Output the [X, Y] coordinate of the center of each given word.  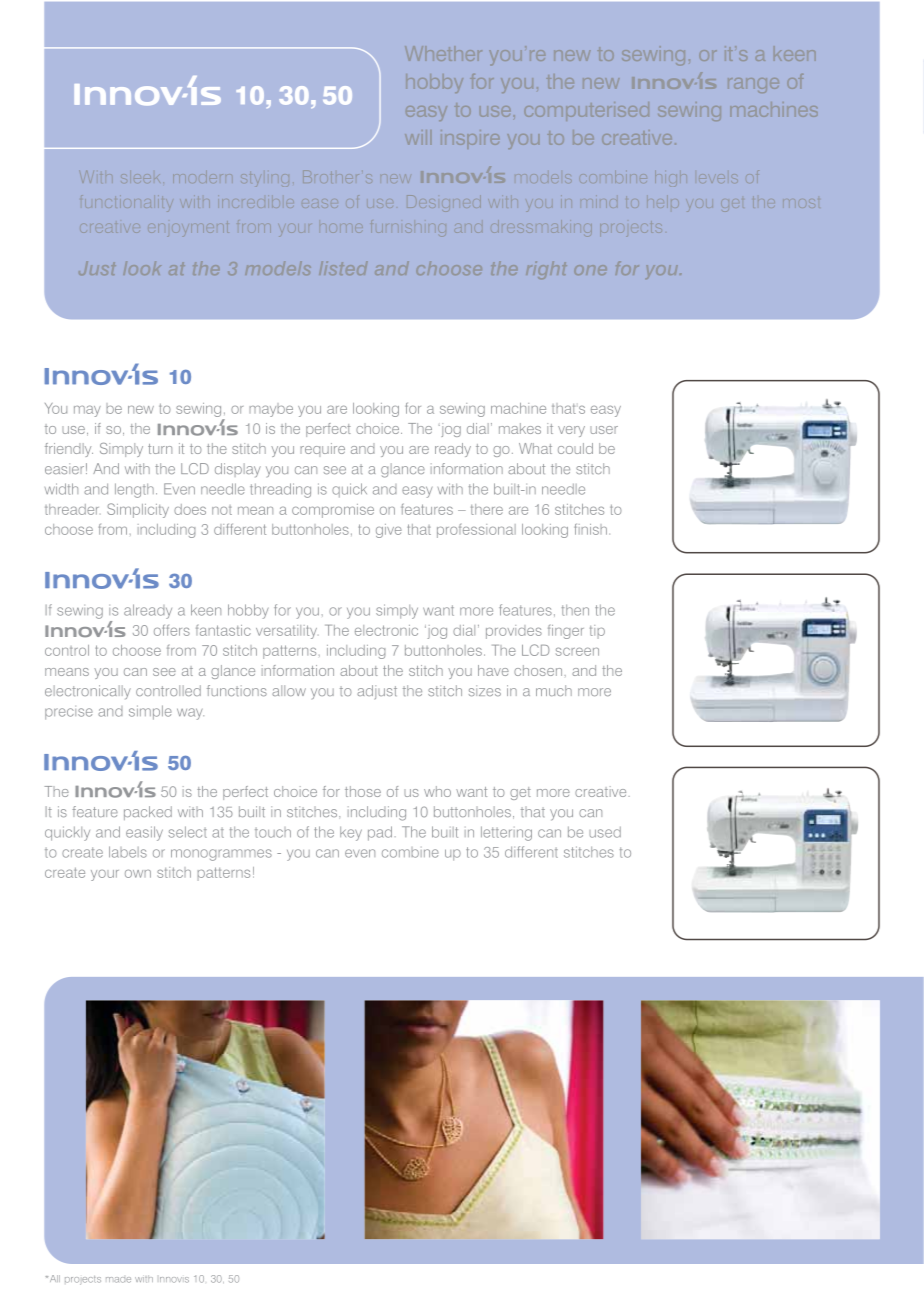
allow [289, 690]
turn [160, 449]
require [323, 450]
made [118, 1280]
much [554, 690]
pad [380, 833]
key [351, 833]
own [138, 874]
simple [150, 712]
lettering [506, 833]
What [535, 448]
